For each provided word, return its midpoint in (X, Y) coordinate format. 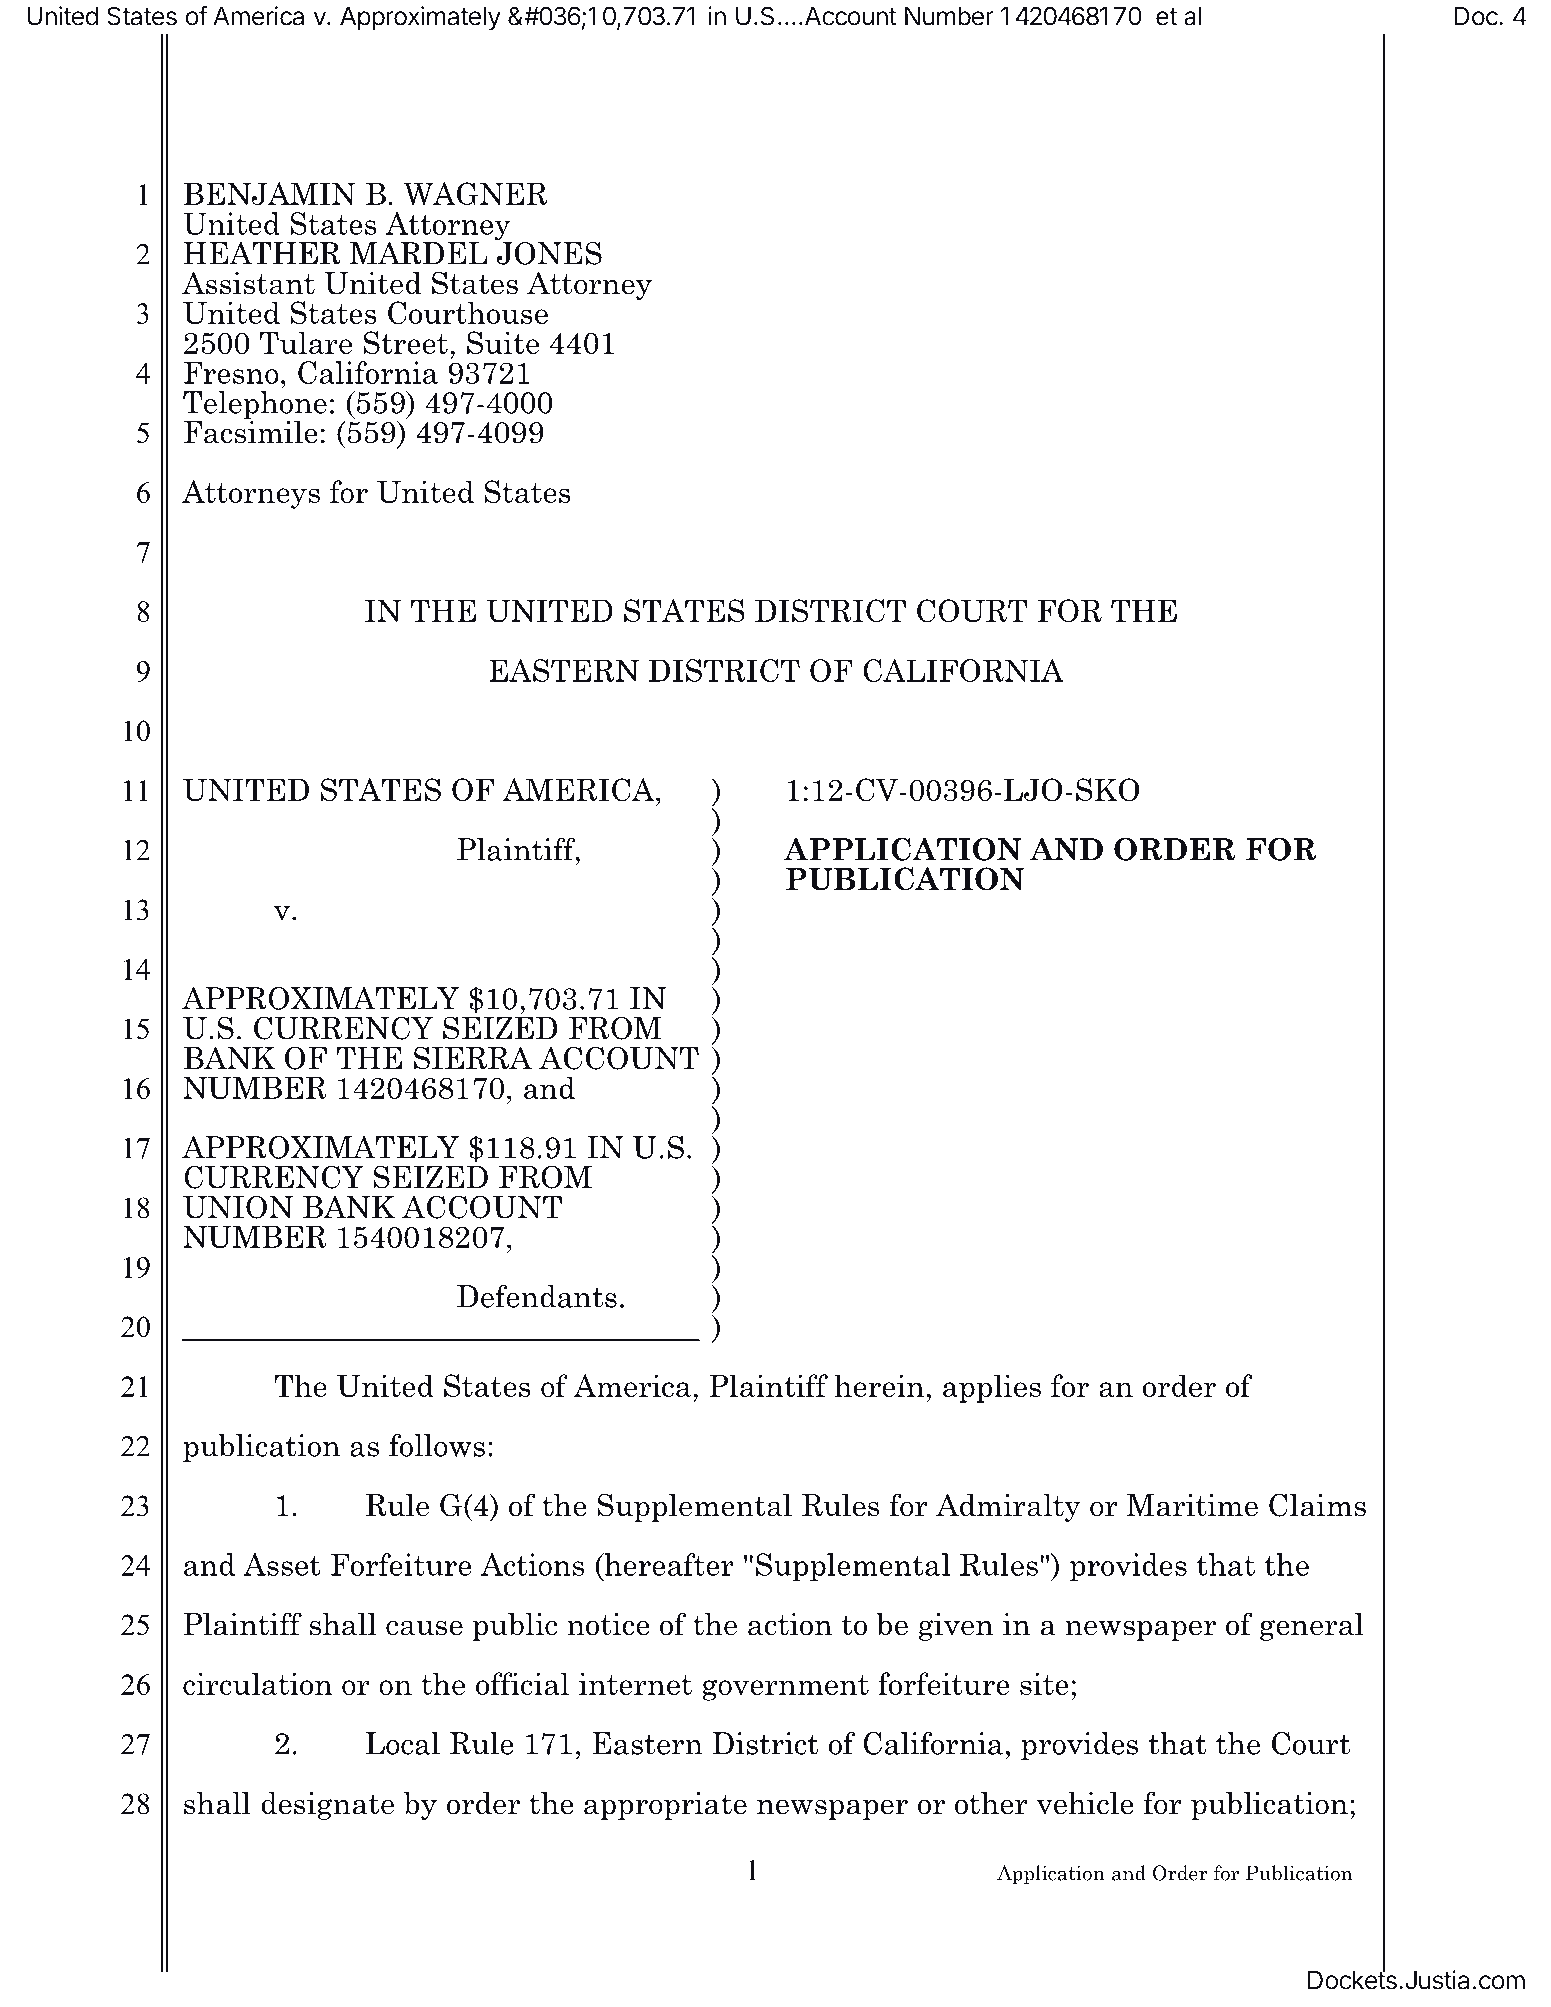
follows (437, 1445)
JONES (548, 252)
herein (879, 1385)
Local (403, 1743)
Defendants (537, 1296)
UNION (238, 1207)
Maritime (1192, 1505)
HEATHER (262, 253)
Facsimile (251, 431)
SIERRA (473, 1058)
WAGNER (475, 194)
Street (405, 342)
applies (992, 1388)
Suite (503, 342)
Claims (1317, 1505)
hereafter (668, 1564)
